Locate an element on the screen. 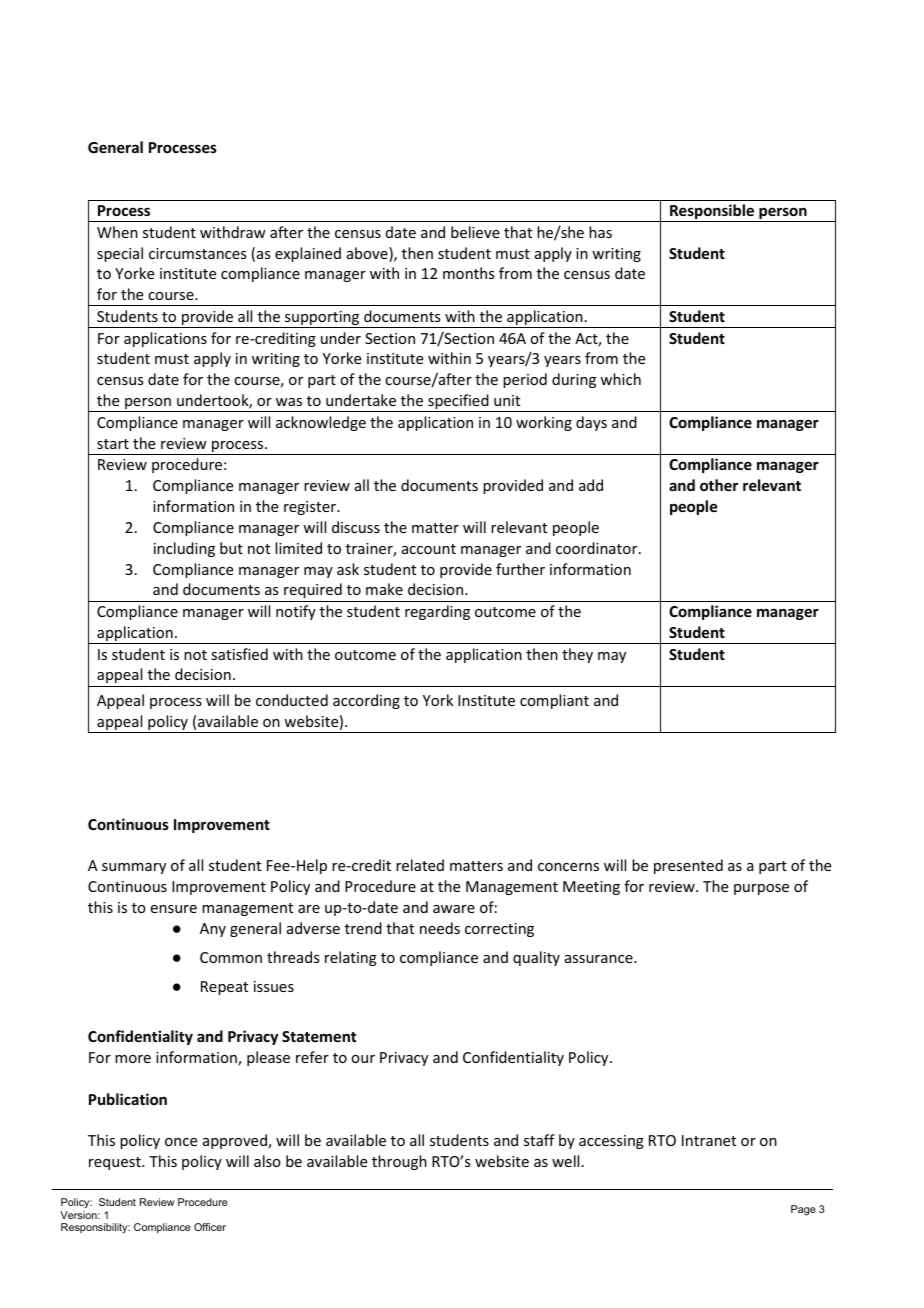 The height and width of the screenshot is (1308, 924). needs is located at coordinates (440, 928).
